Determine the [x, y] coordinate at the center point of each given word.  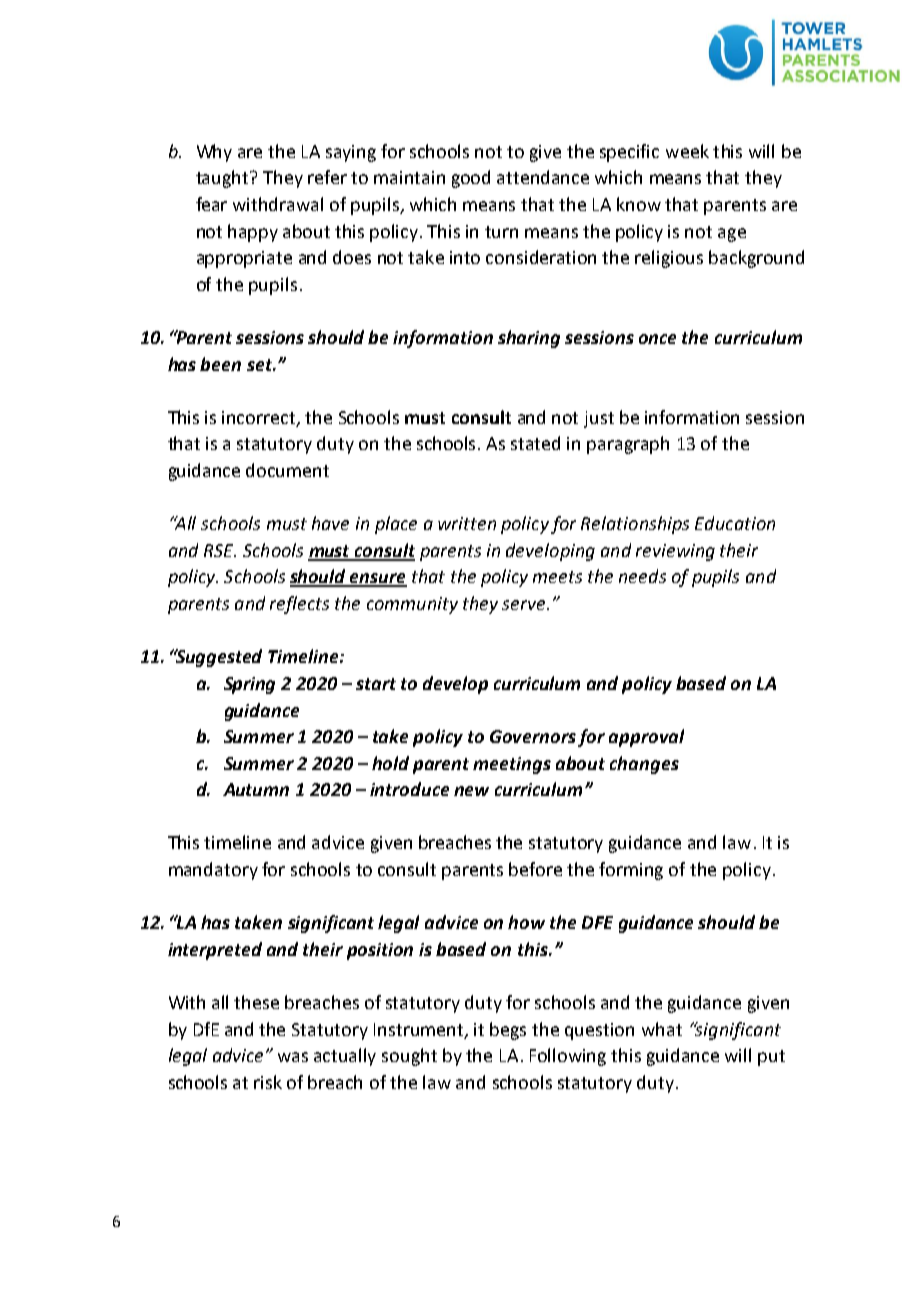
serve [523, 605]
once [657, 339]
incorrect [260, 418]
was [293, 1057]
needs [642, 576]
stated [535, 443]
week [687, 151]
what [662, 1029]
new [471, 791]
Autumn [256, 789]
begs [508, 1031]
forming [631, 871]
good [471, 179]
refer [327, 177]
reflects [299, 605]
